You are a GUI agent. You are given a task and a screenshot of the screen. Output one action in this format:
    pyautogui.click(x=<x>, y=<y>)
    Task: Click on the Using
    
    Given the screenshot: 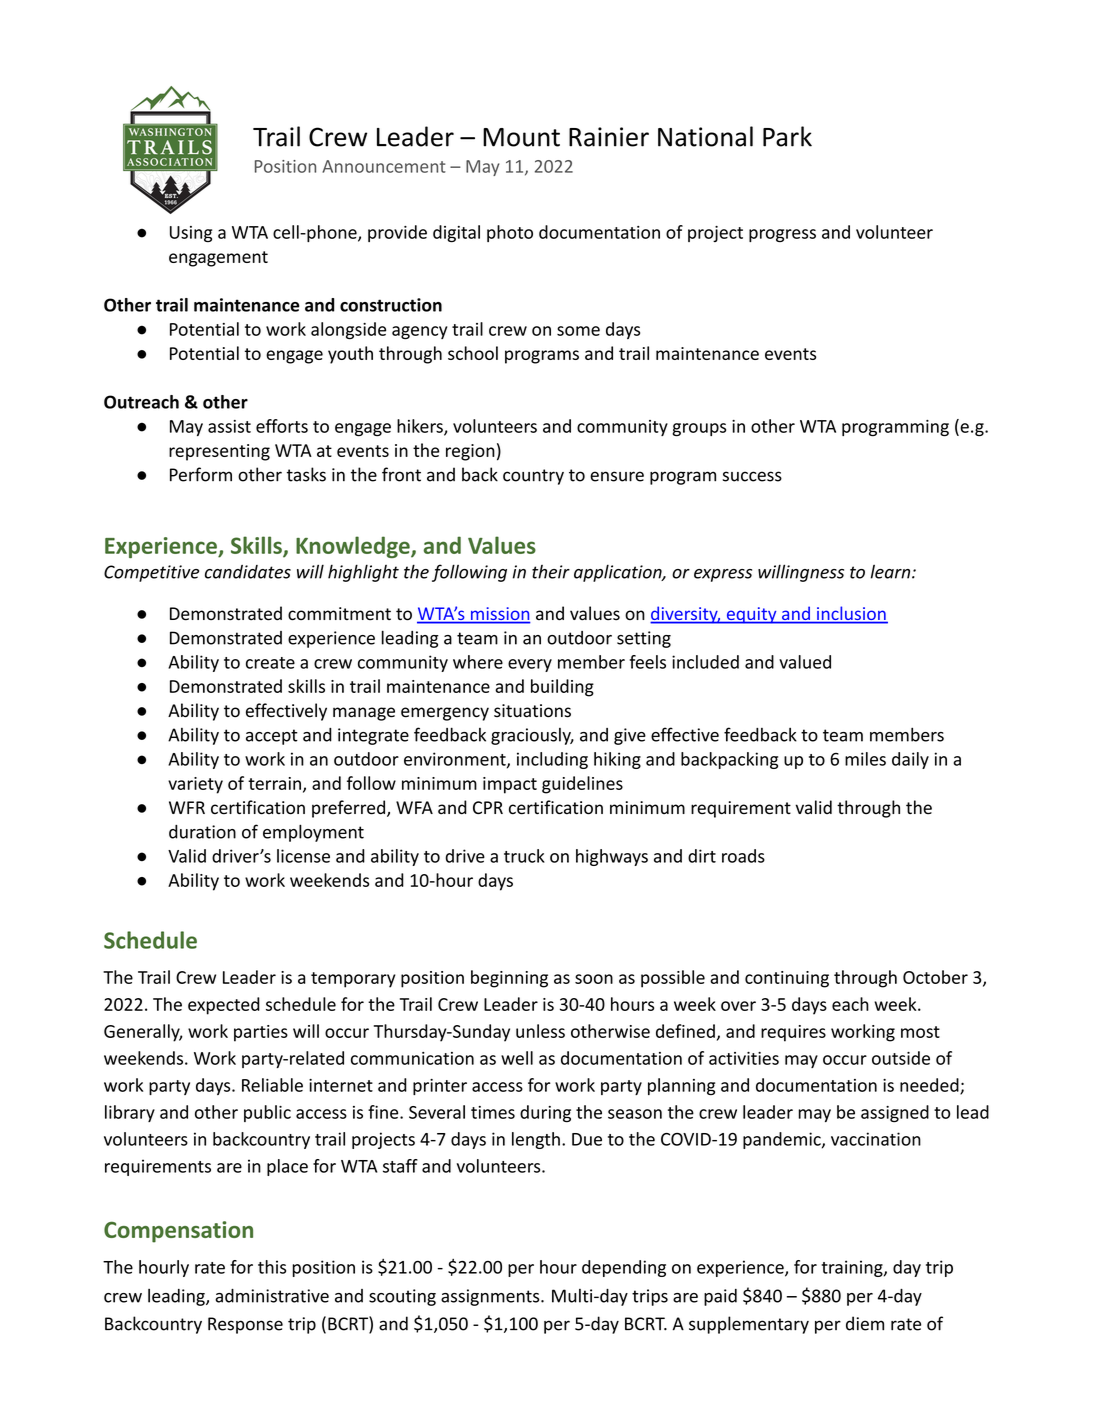 What is the action you would take?
    pyautogui.click(x=191, y=234)
